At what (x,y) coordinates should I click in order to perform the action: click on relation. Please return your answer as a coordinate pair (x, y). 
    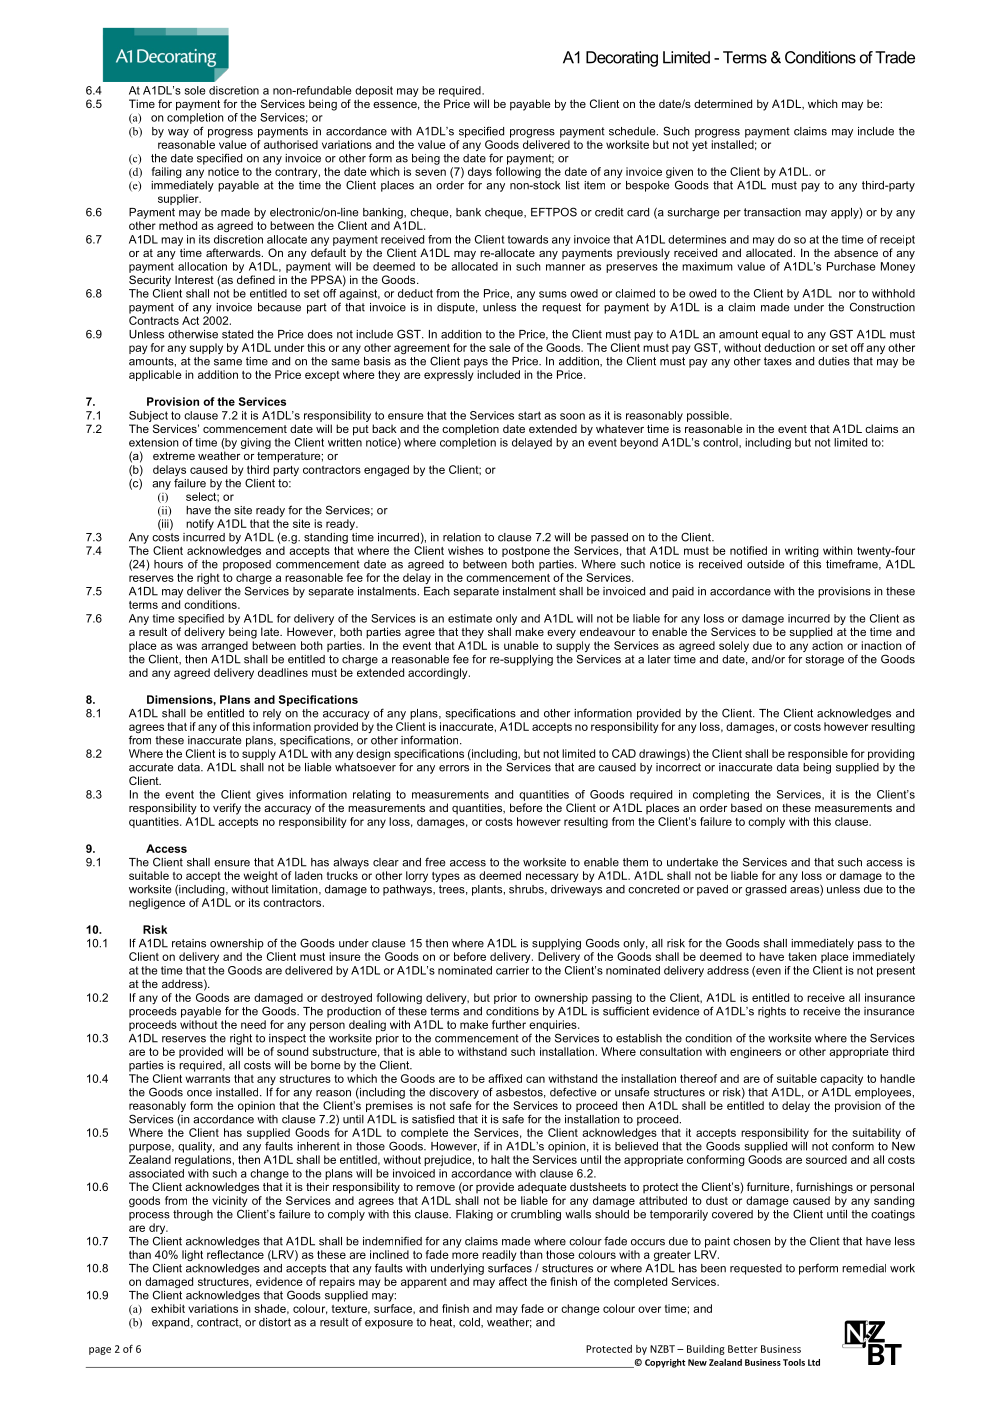
    Looking at the image, I should click on (462, 537).
